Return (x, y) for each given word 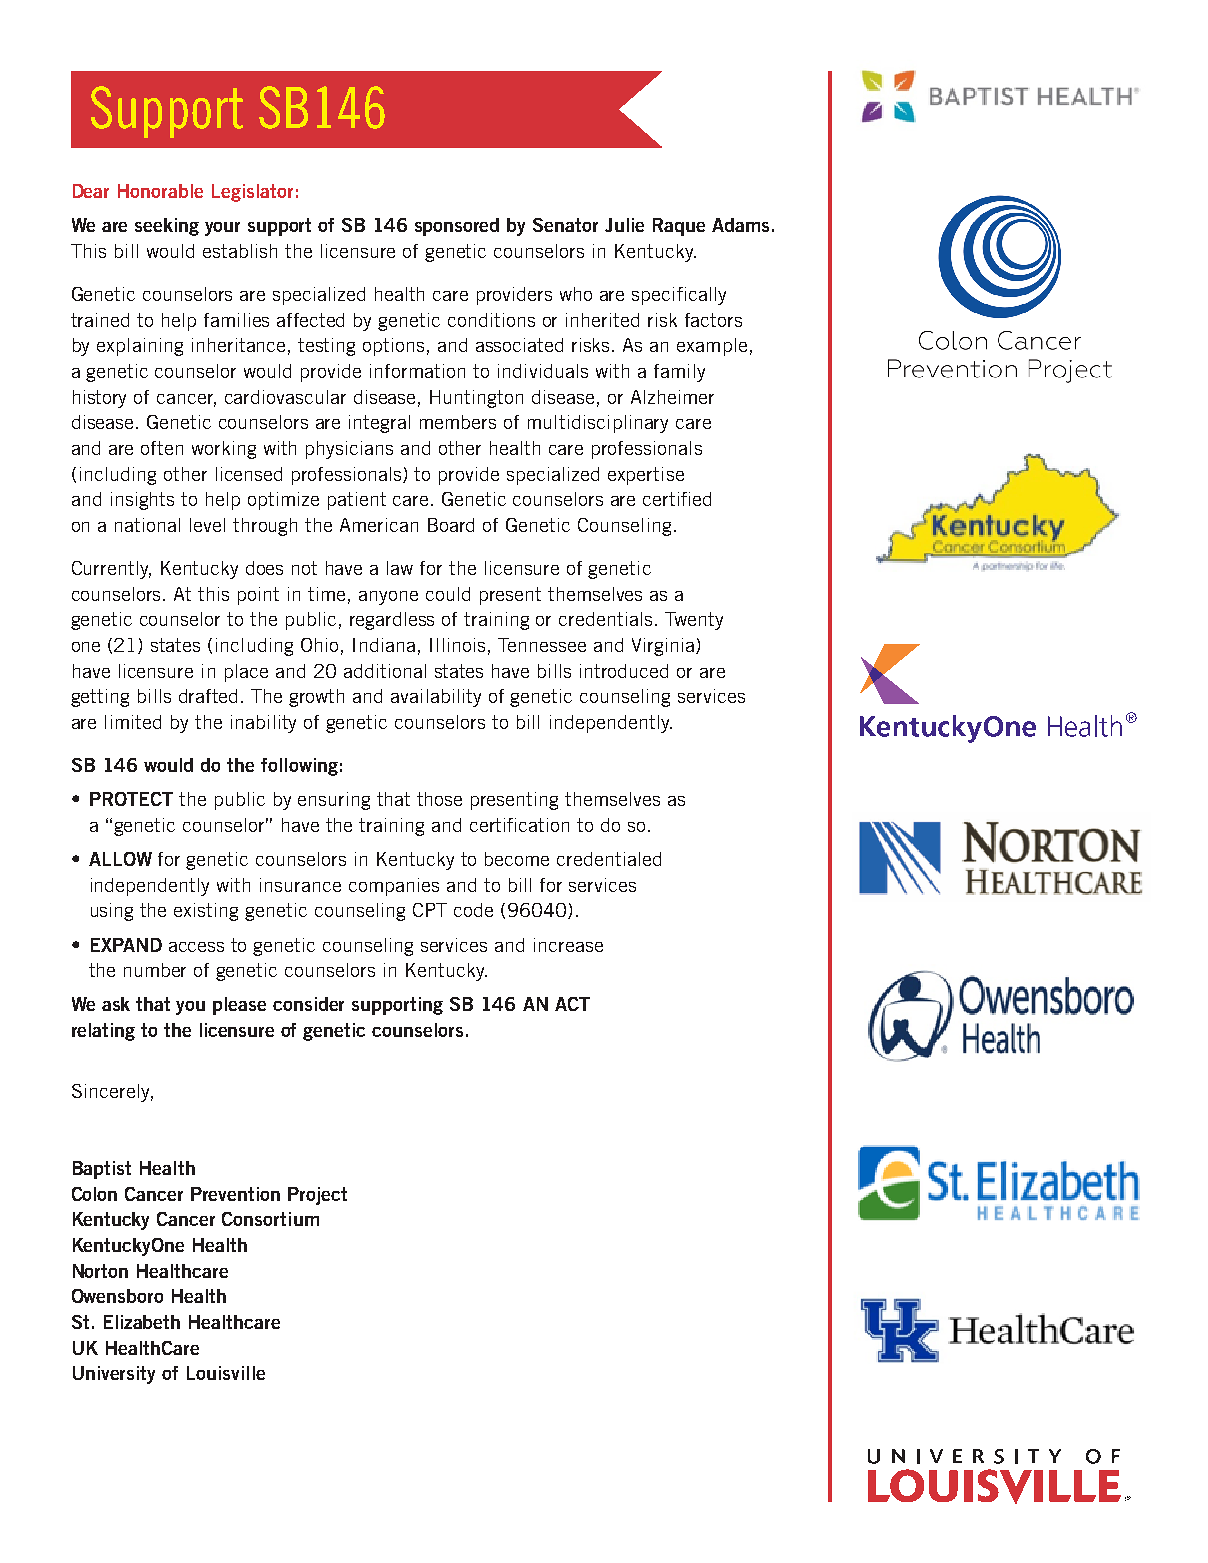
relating (103, 1032)
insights (142, 501)
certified (677, 499)
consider (308, 1004)
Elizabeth (142, 1322)
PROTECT (131, 799)
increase (568, 945)
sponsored (457, 227)
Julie (624, 225)
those (439, 799)
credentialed (609, 859)
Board (451, 525)
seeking (167, 227)
